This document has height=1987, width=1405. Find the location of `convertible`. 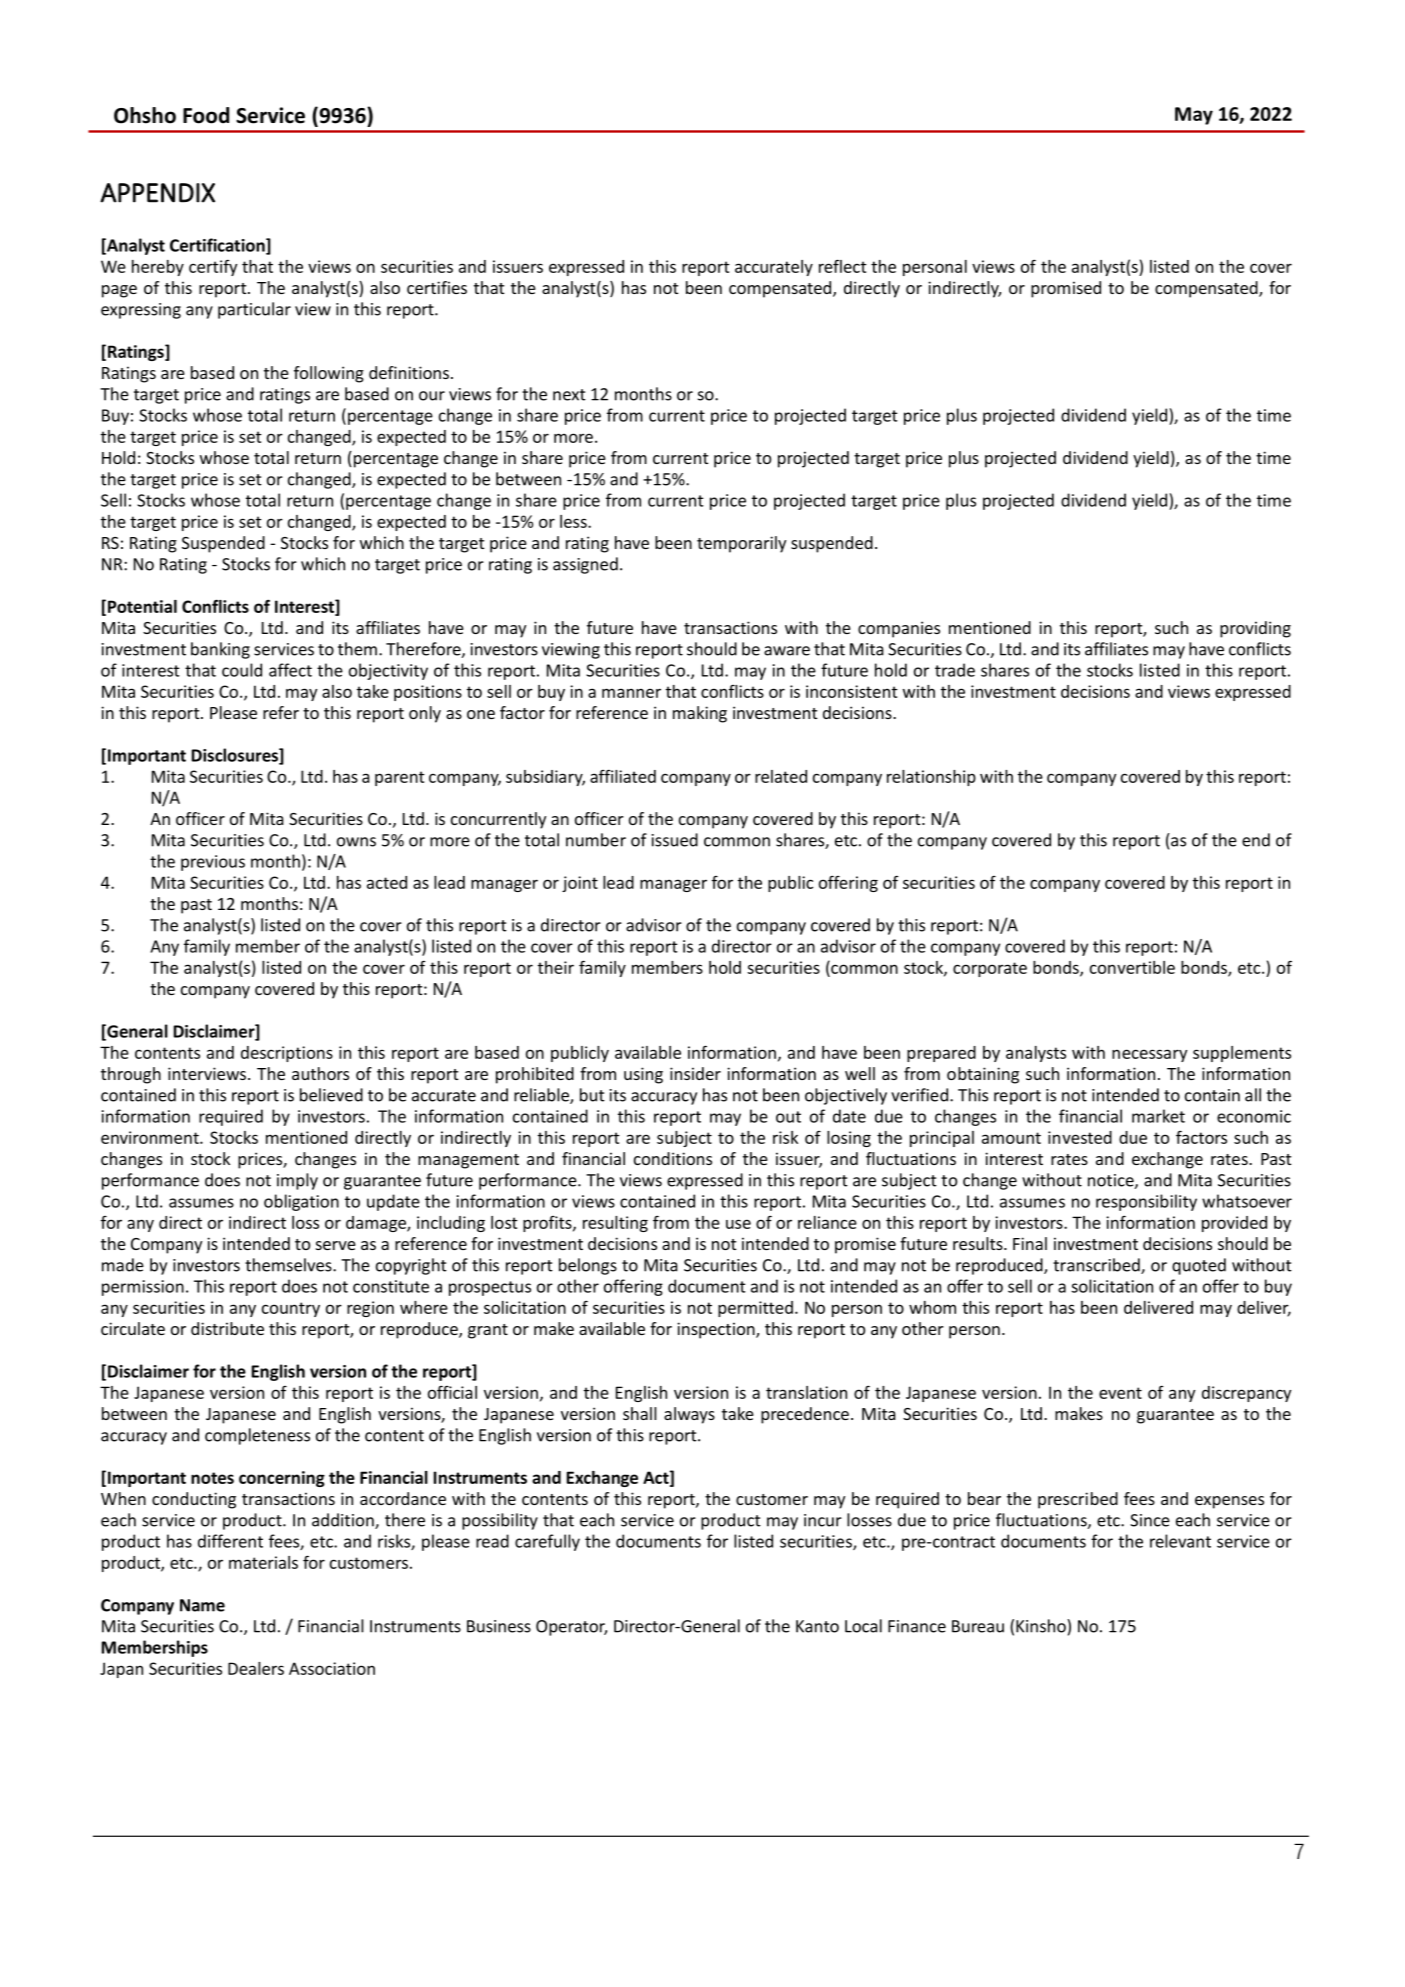

convertible is located at coordinates (1132, 967).
